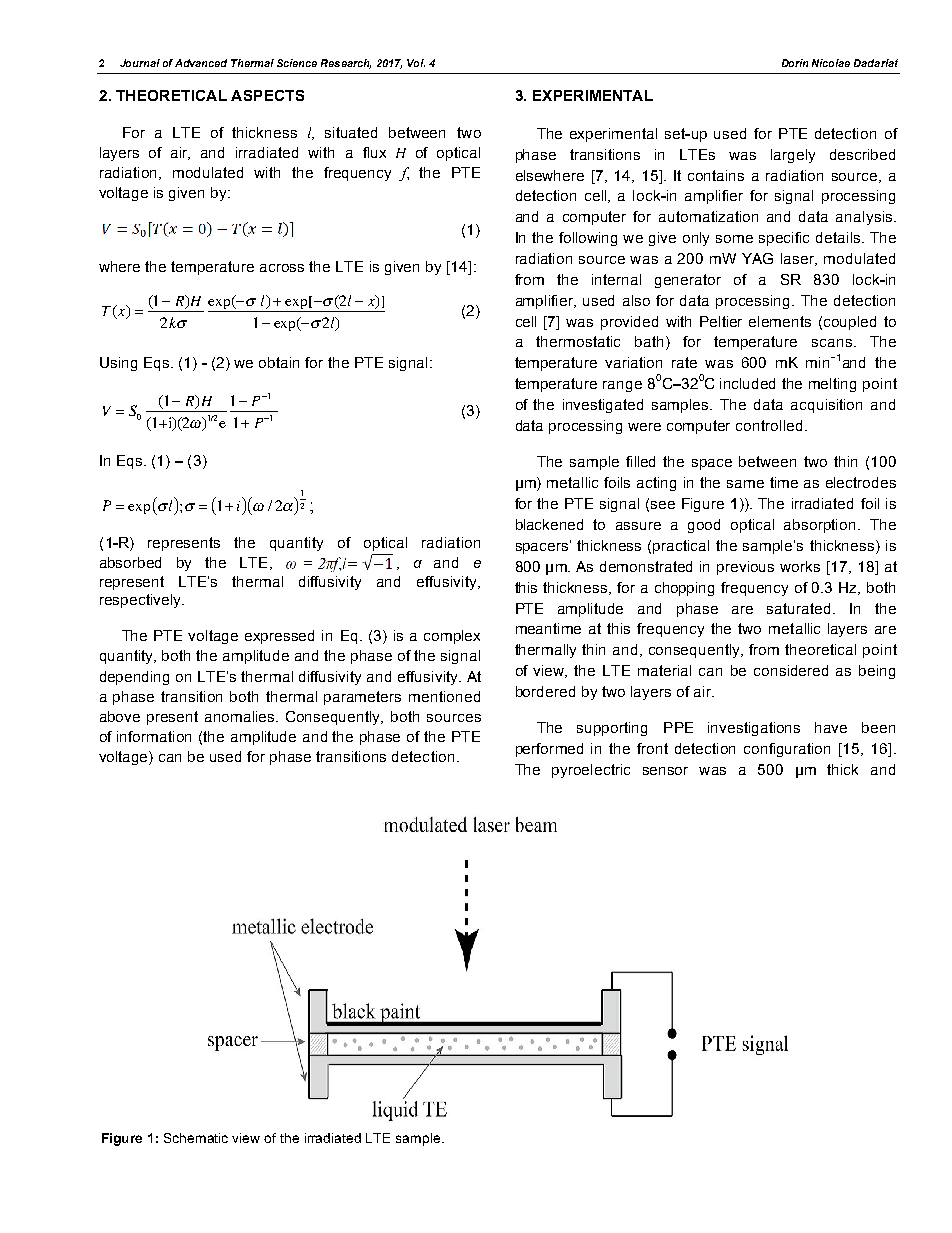  Describe the element at coordinates (452, 637) in the page. I see `complex` at that location.
